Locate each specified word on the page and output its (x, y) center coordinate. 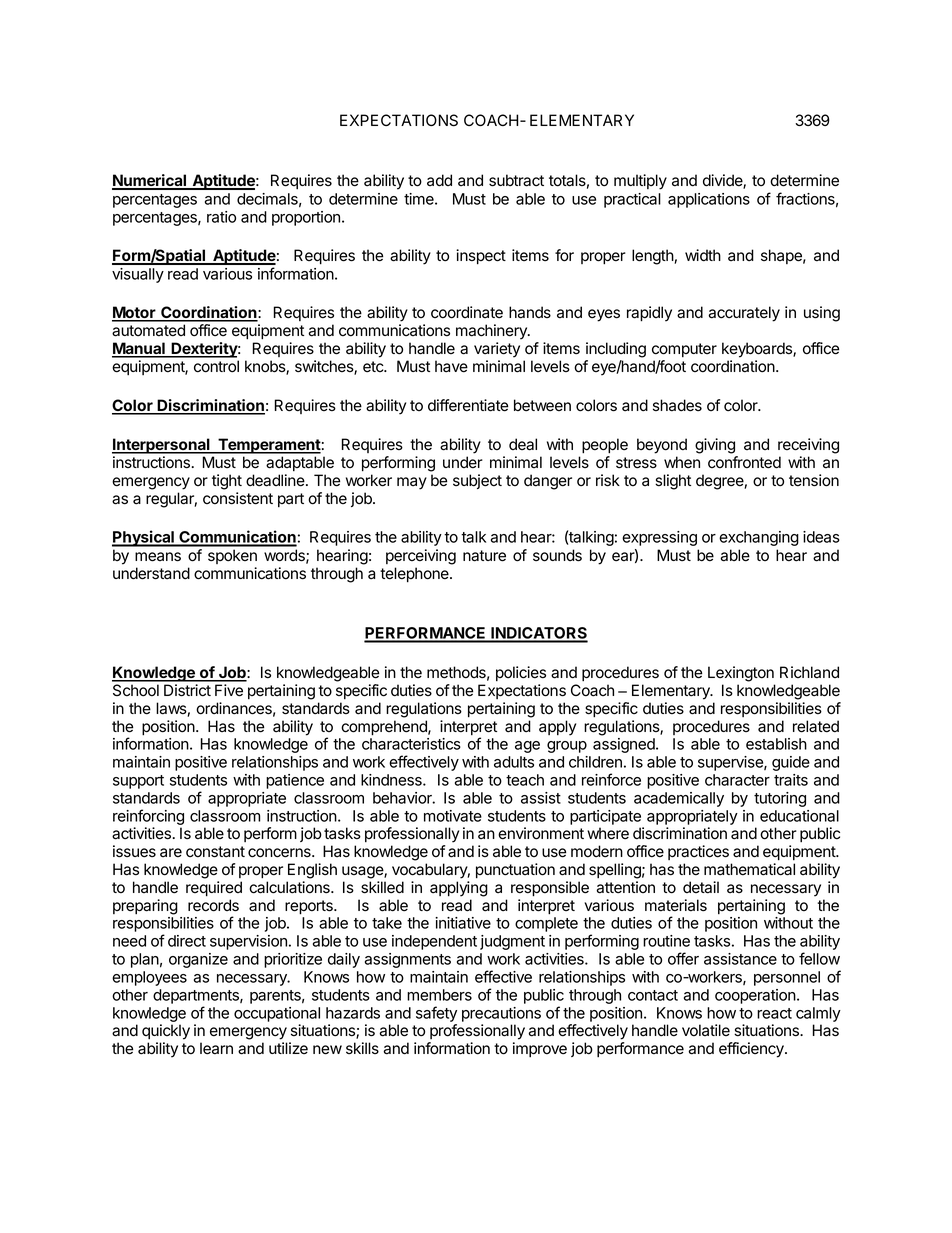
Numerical (150, 181)
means (158, 557)
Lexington (741, 674)
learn (216, 1048)
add (439, 180)
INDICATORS (538, 634)
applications (709, 200)
